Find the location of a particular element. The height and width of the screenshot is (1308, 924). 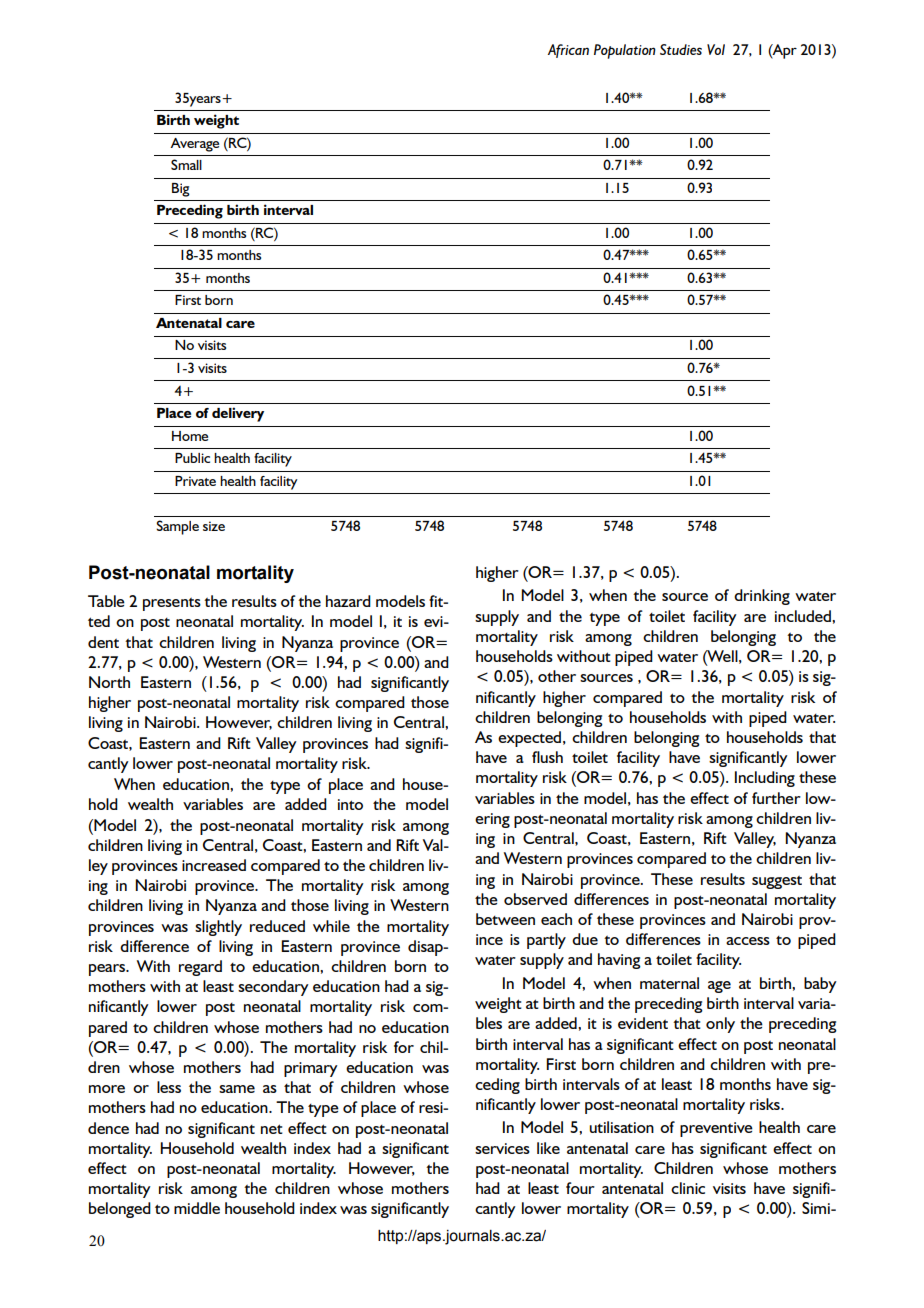

African is located at coordinates (568, 51).
